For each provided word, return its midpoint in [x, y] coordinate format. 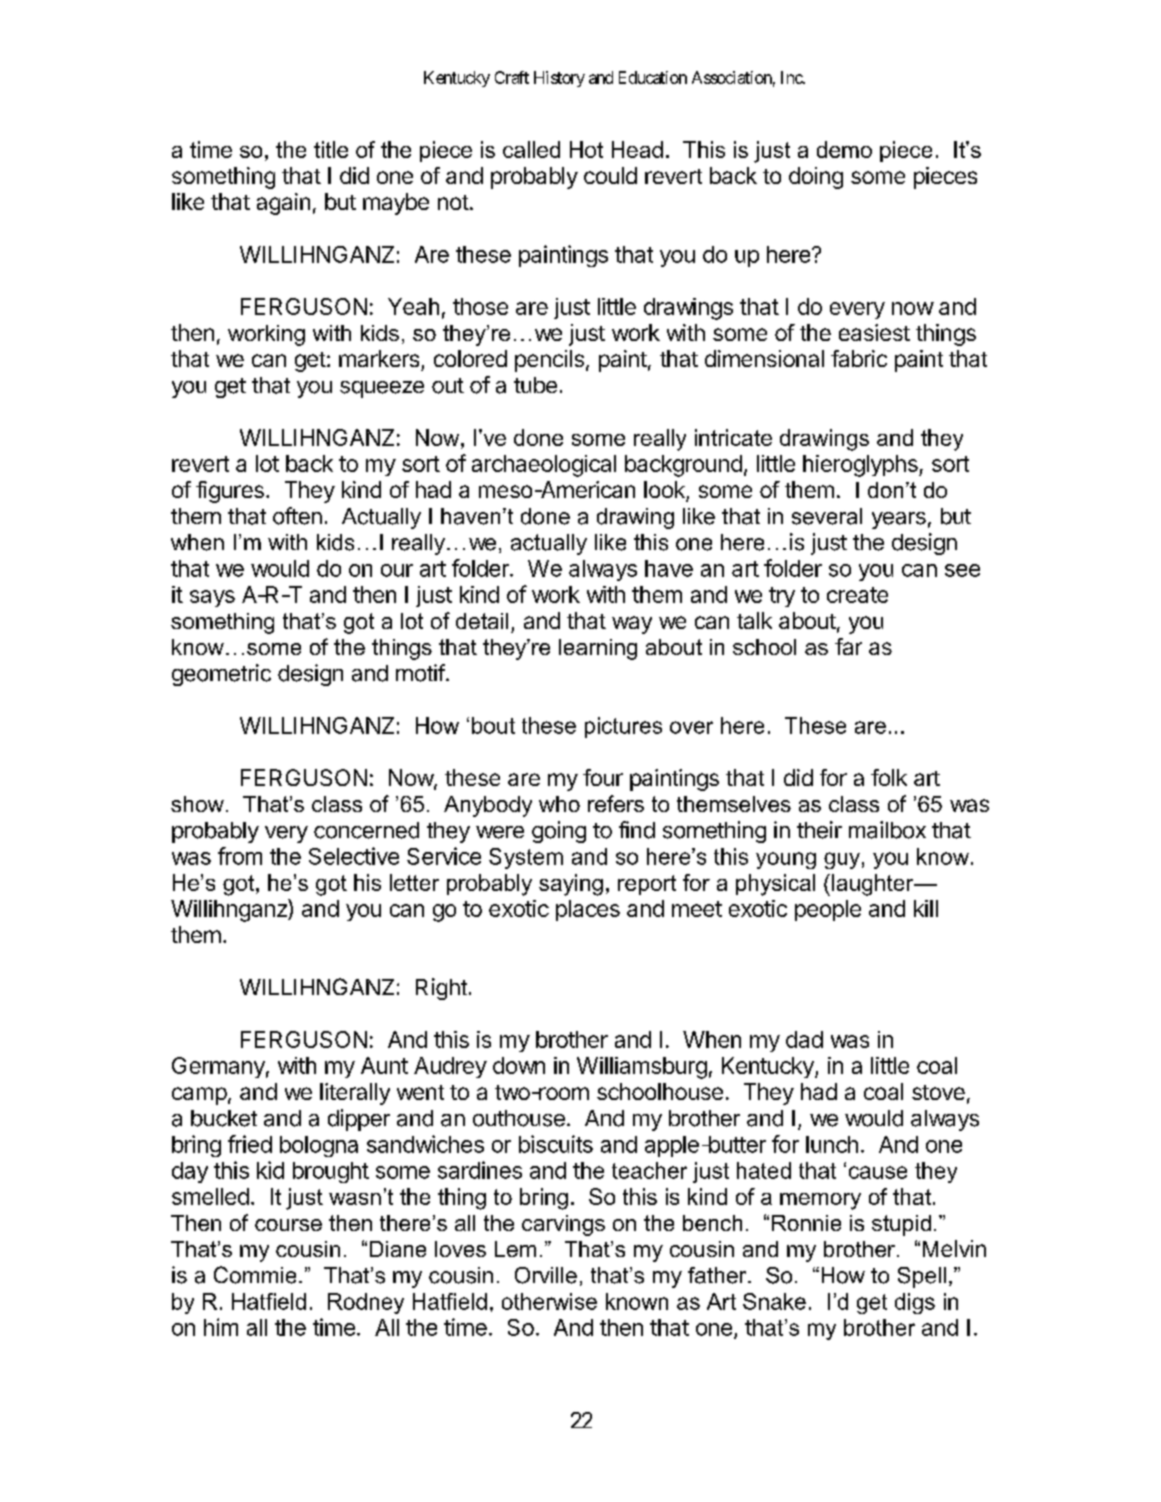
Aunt [384, 1065]
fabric [859, 358]
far [848, 646]
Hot [586, 149]
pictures [623, 727]
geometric [221, 675]
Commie [255, 1275]
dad [804, 1039]
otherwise [549, 1301]
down [519, 1065]
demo [844, 149]
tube [535, 385]
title [331, 149]
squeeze [382, 389]
